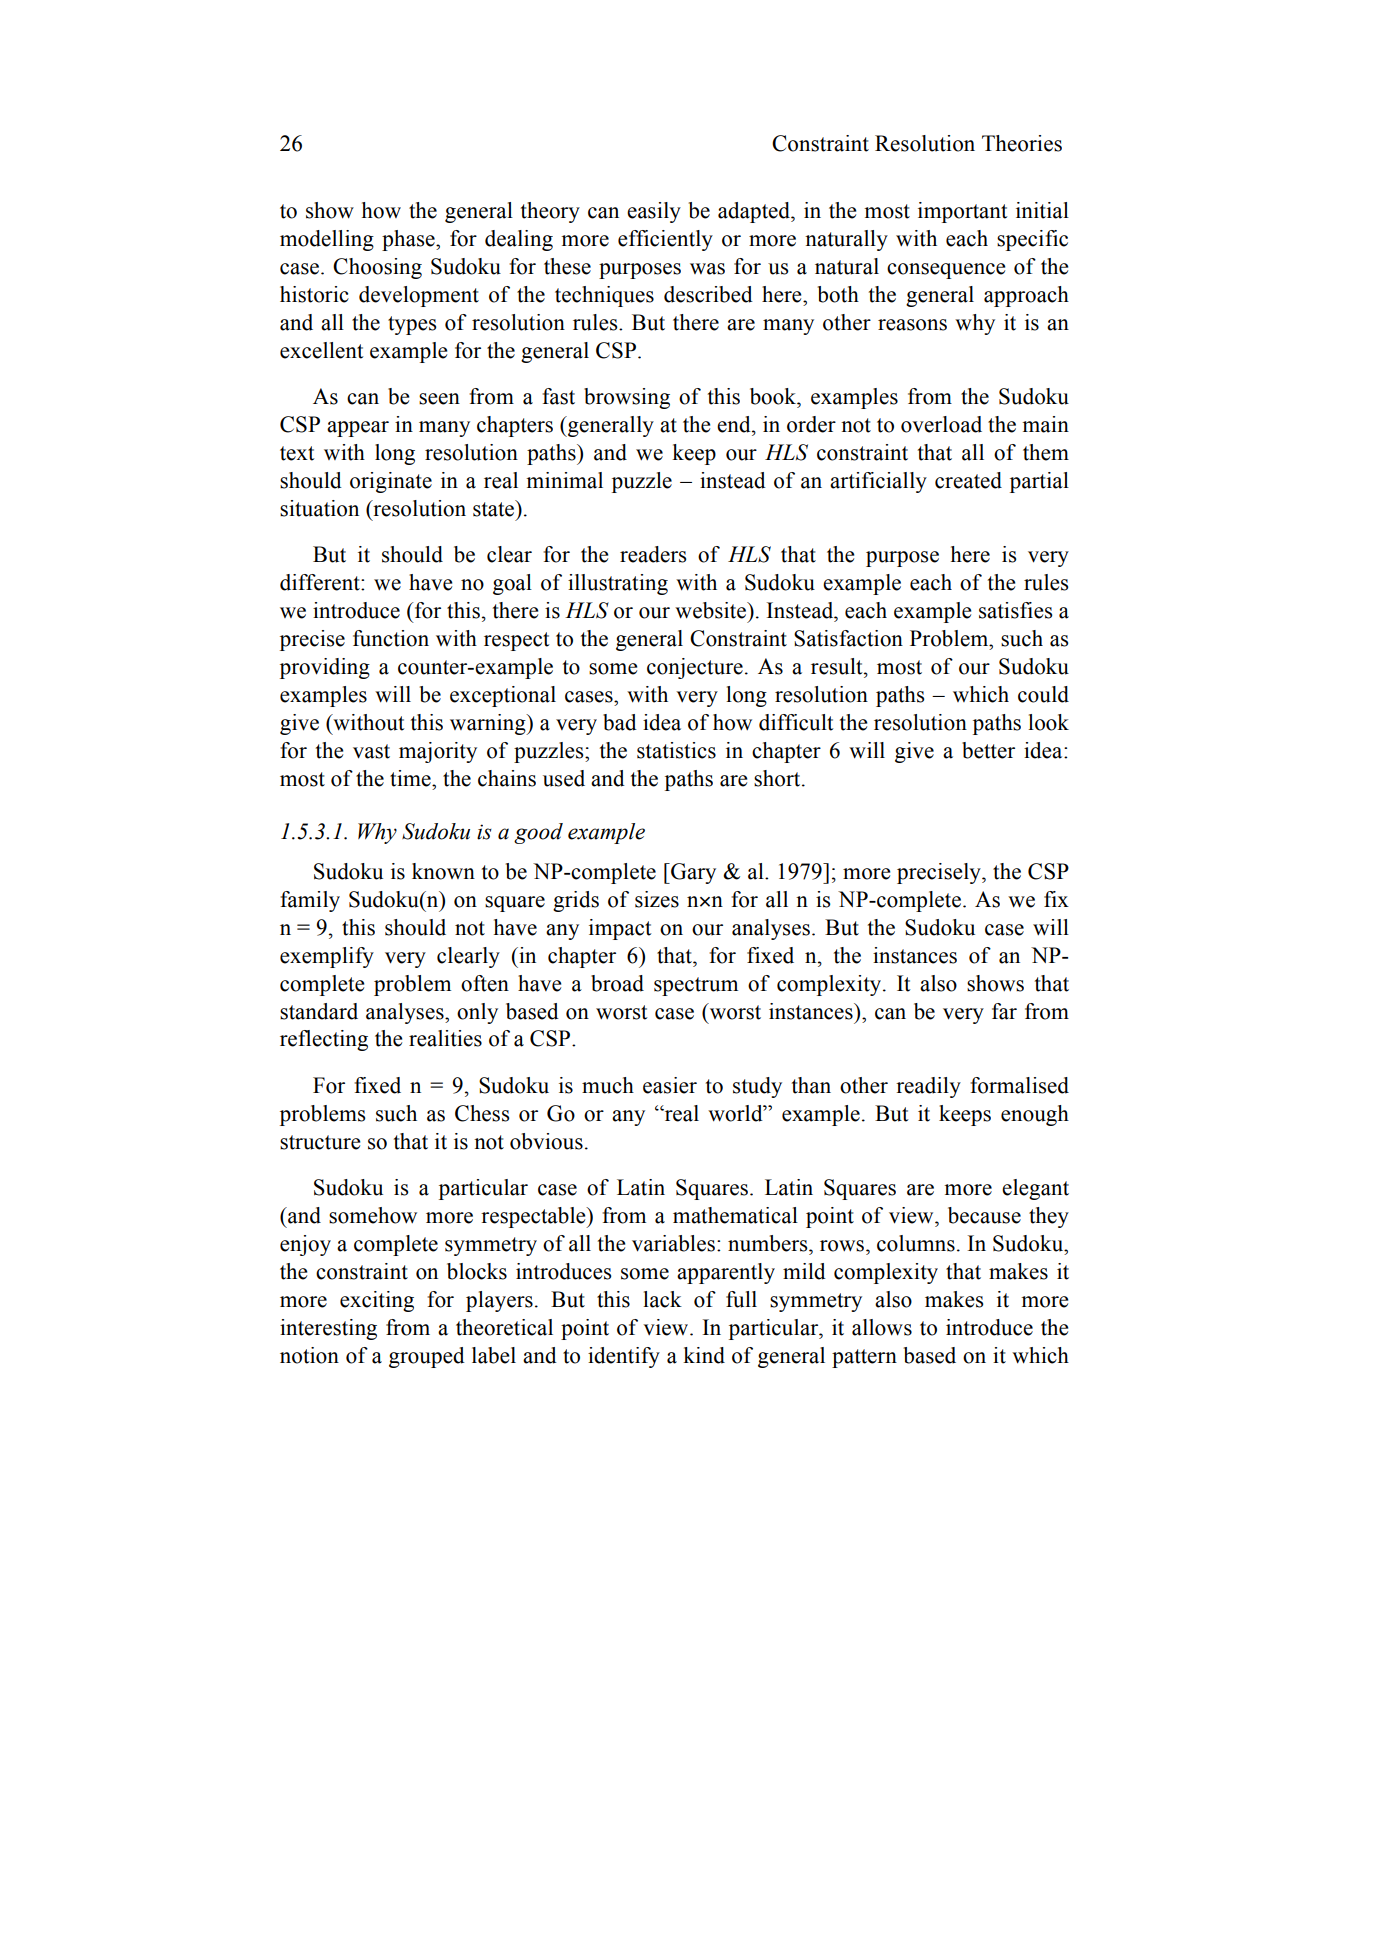  I want to click on originate, so click(391, 482).
